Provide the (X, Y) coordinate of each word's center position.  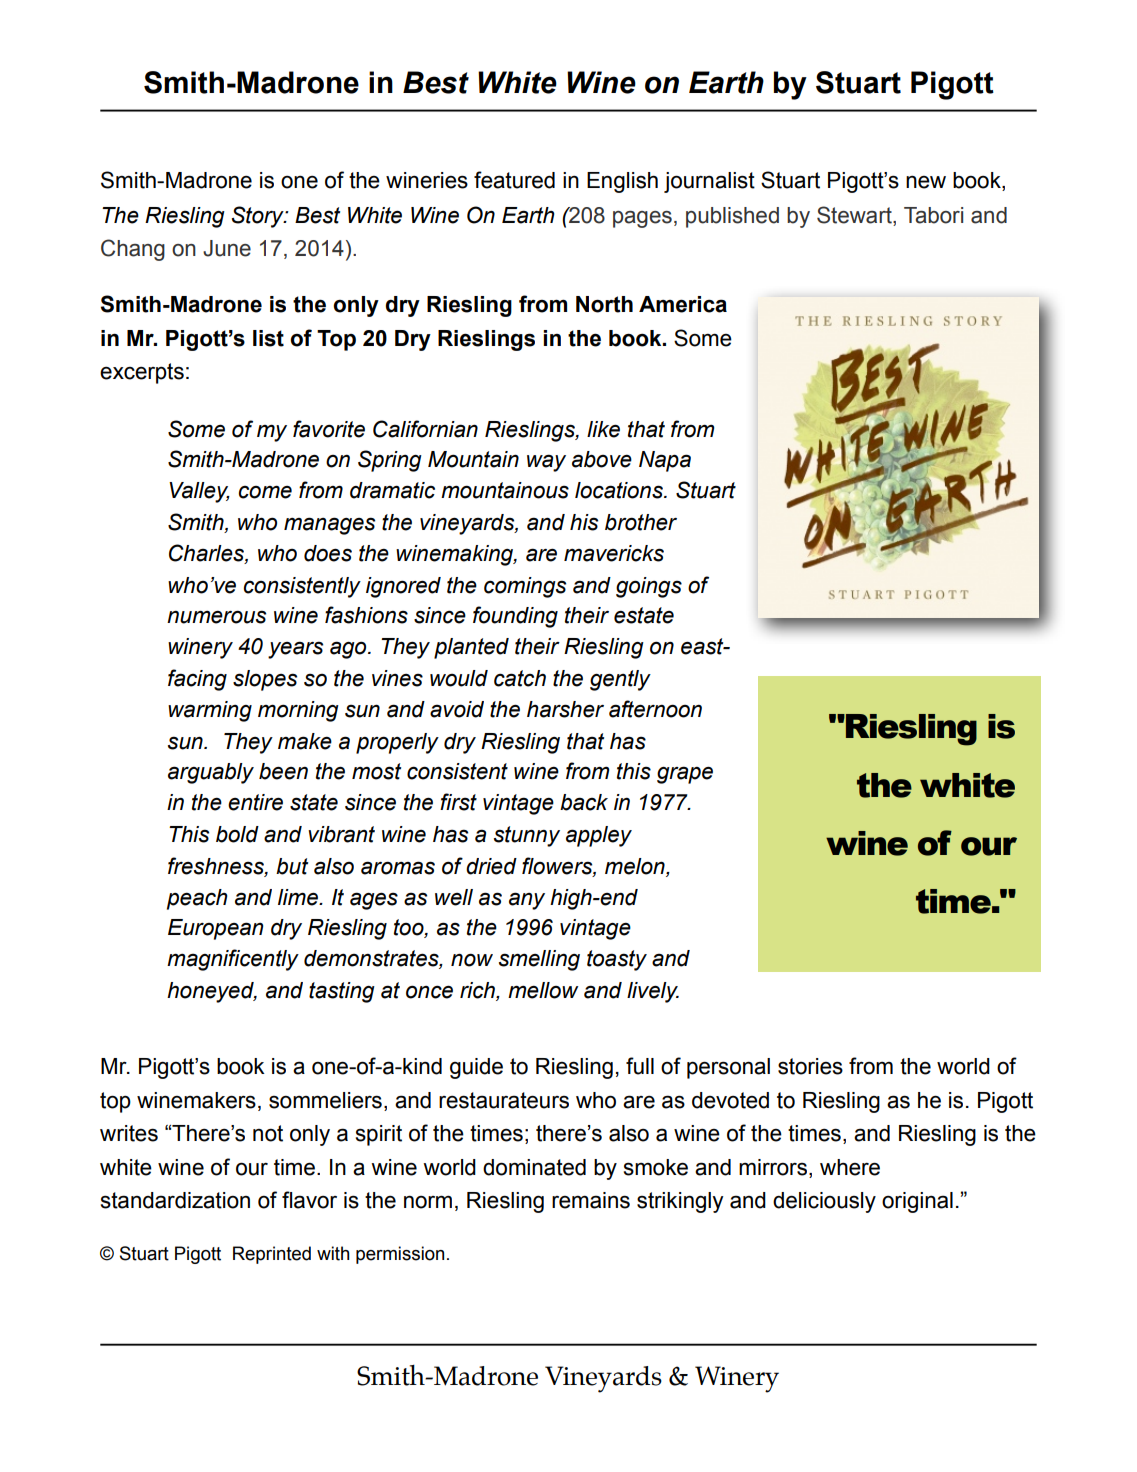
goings (649, 587)
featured (514, 180)
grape (685, 775)
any (527, 901)
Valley (199, 492)
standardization (175, 1200)
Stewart (855, 216)
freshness (217, 866)
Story (259, 217)
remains (591, 1200)
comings (525, 587)
